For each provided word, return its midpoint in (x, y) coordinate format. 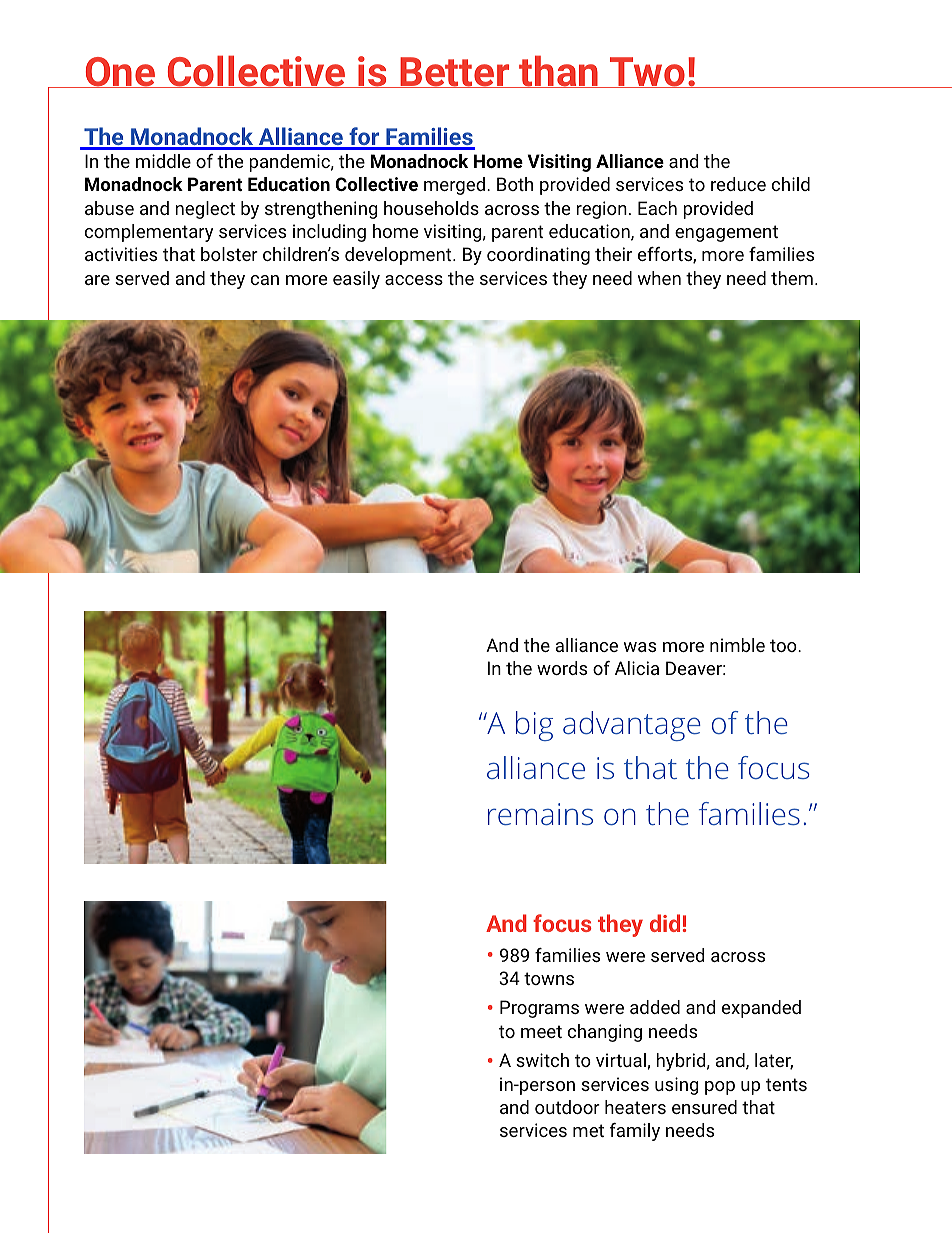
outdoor (567, 1107)
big (534, 726)
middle (163, 161)
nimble (737, 645)
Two (647, 72)
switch (542, 1060)
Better (455, 72)
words (562, 668)
